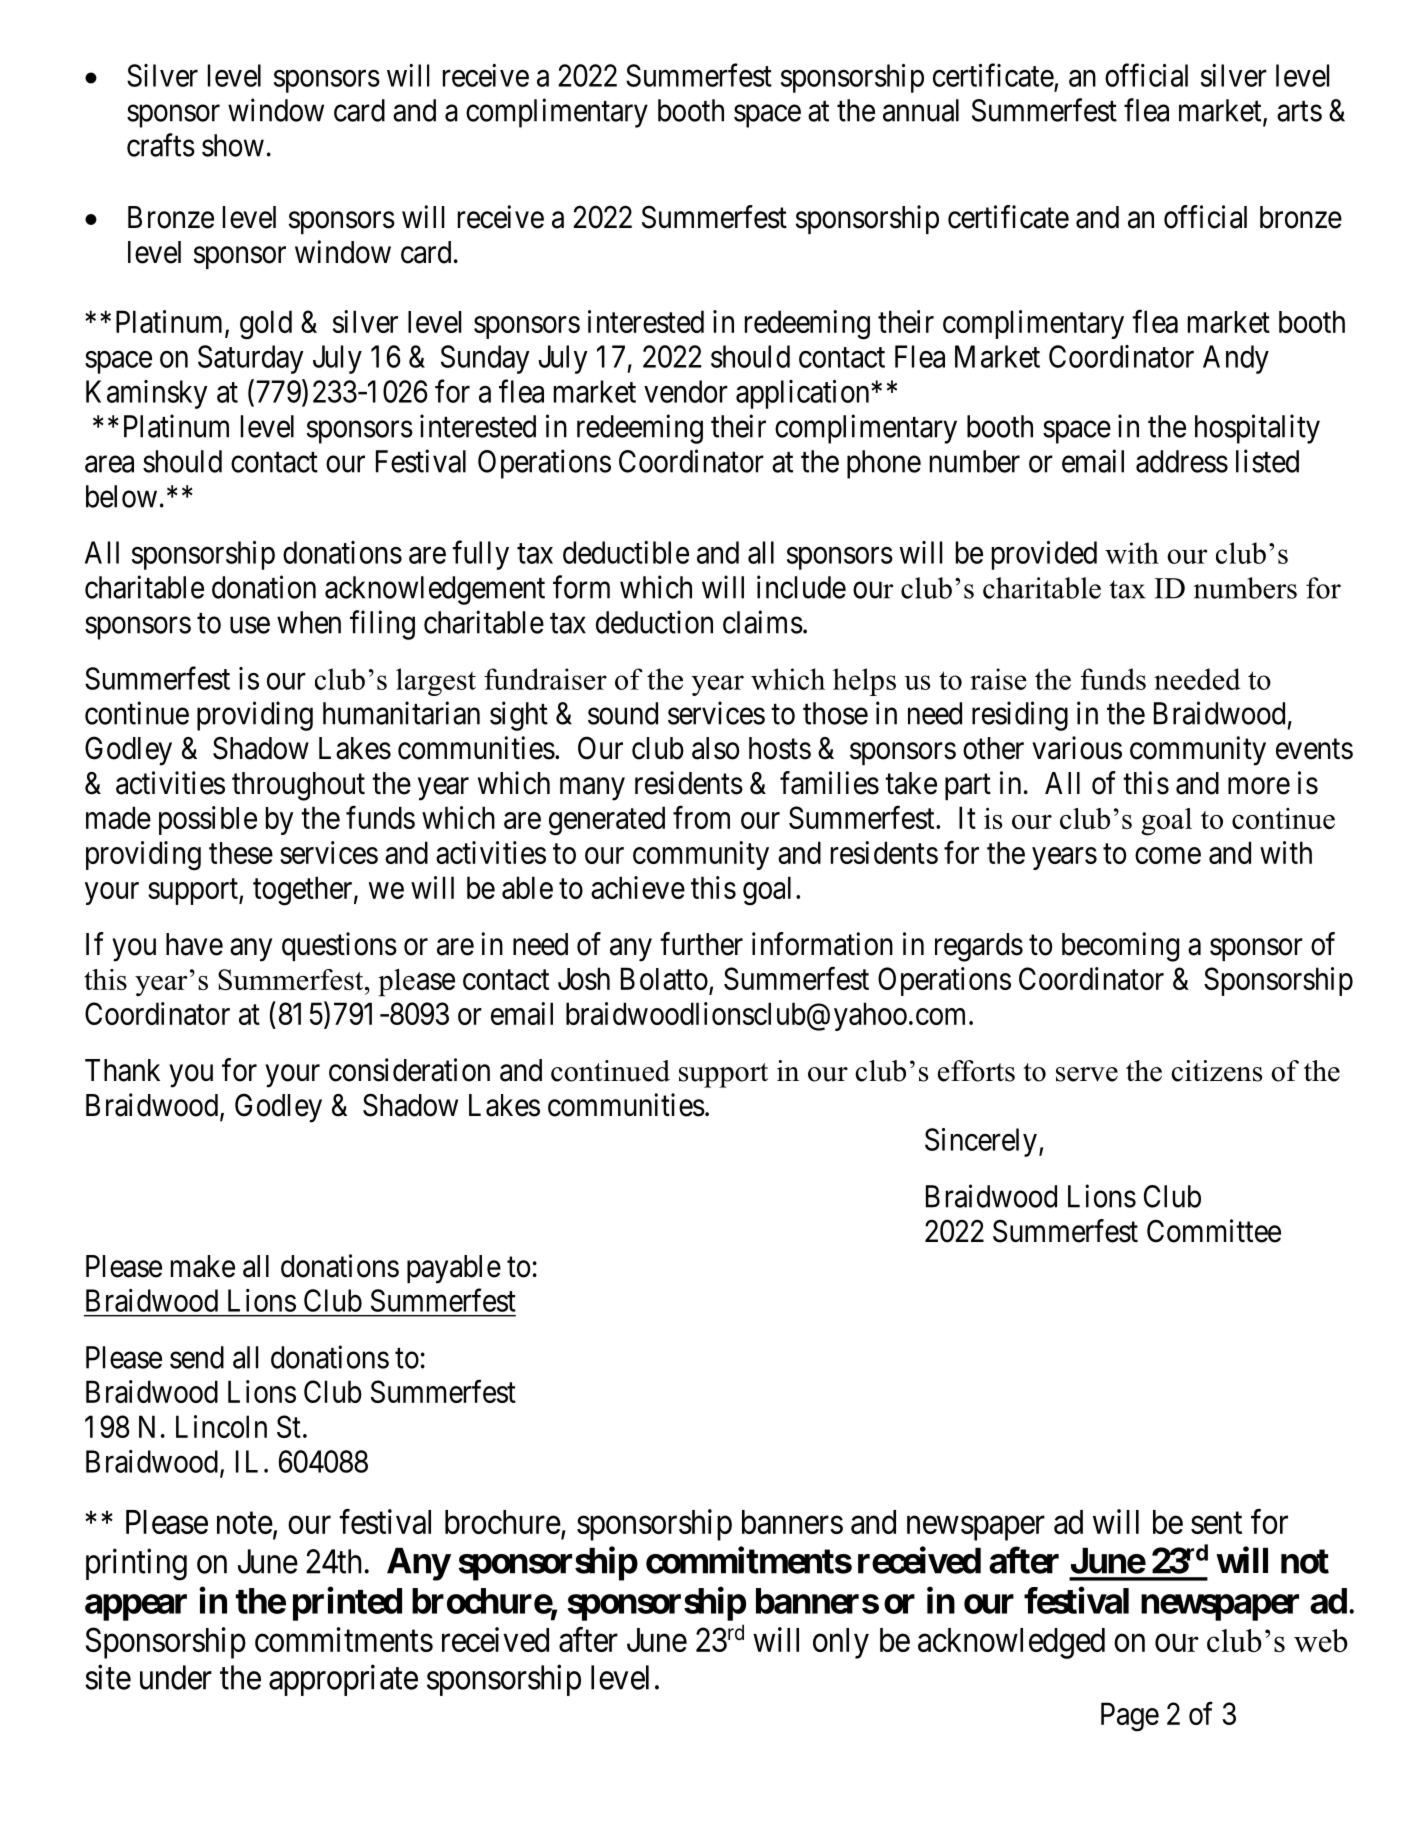 This page has width=1427, height=1847. I want to click on deduction, so click(654, 622).
